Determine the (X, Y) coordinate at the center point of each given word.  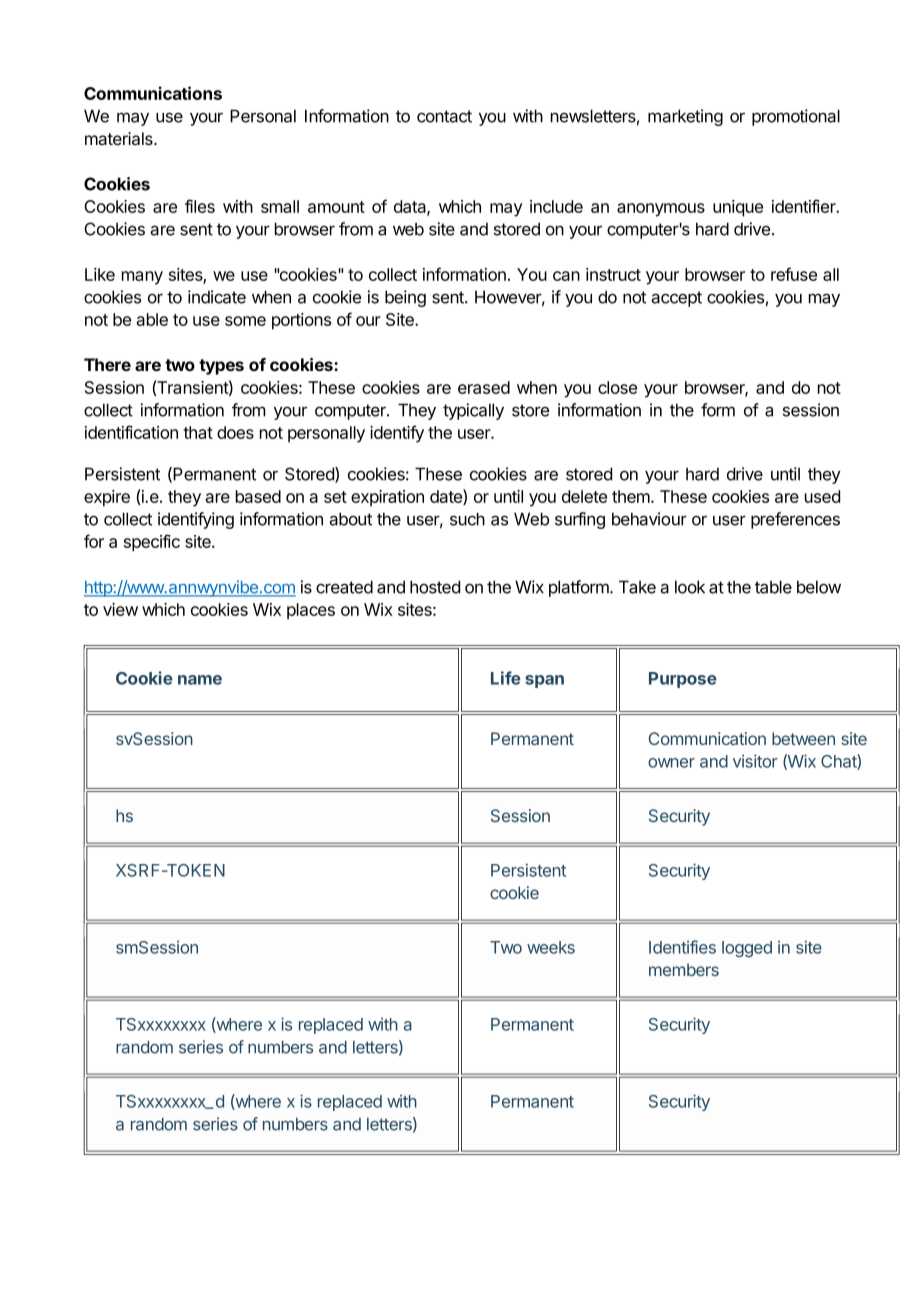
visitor (755, 761)
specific (152, 543)
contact (444, 116)
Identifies (682, 947)
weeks (551, 947)
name (200, 680)
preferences (795, 520)
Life (506, 678)
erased (484, 387)
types (221, 367)
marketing (685, 117)
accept (676, 299)
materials (120, 139)
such (467, 519)
